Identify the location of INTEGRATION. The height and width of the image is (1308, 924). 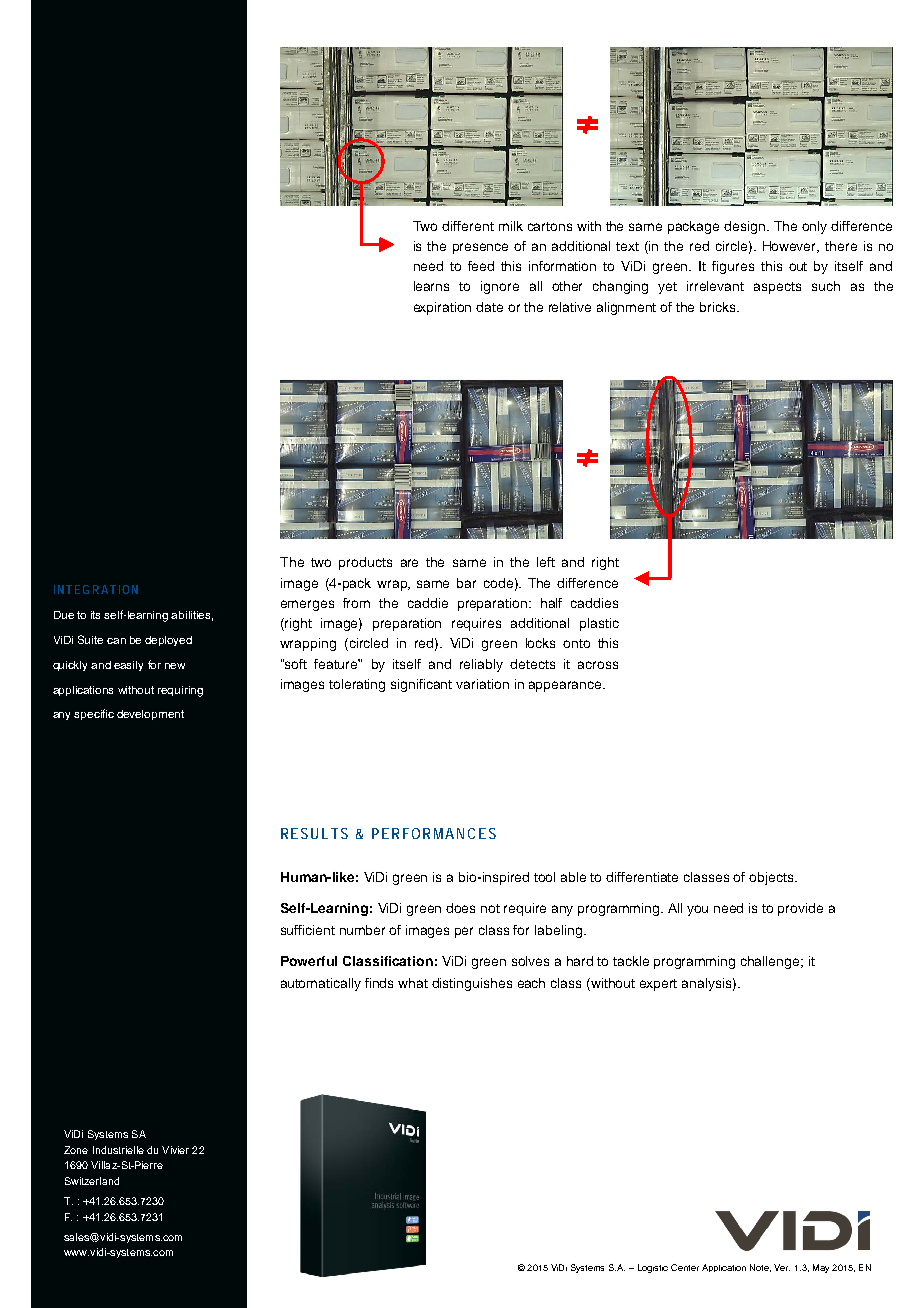
(96, 589).
